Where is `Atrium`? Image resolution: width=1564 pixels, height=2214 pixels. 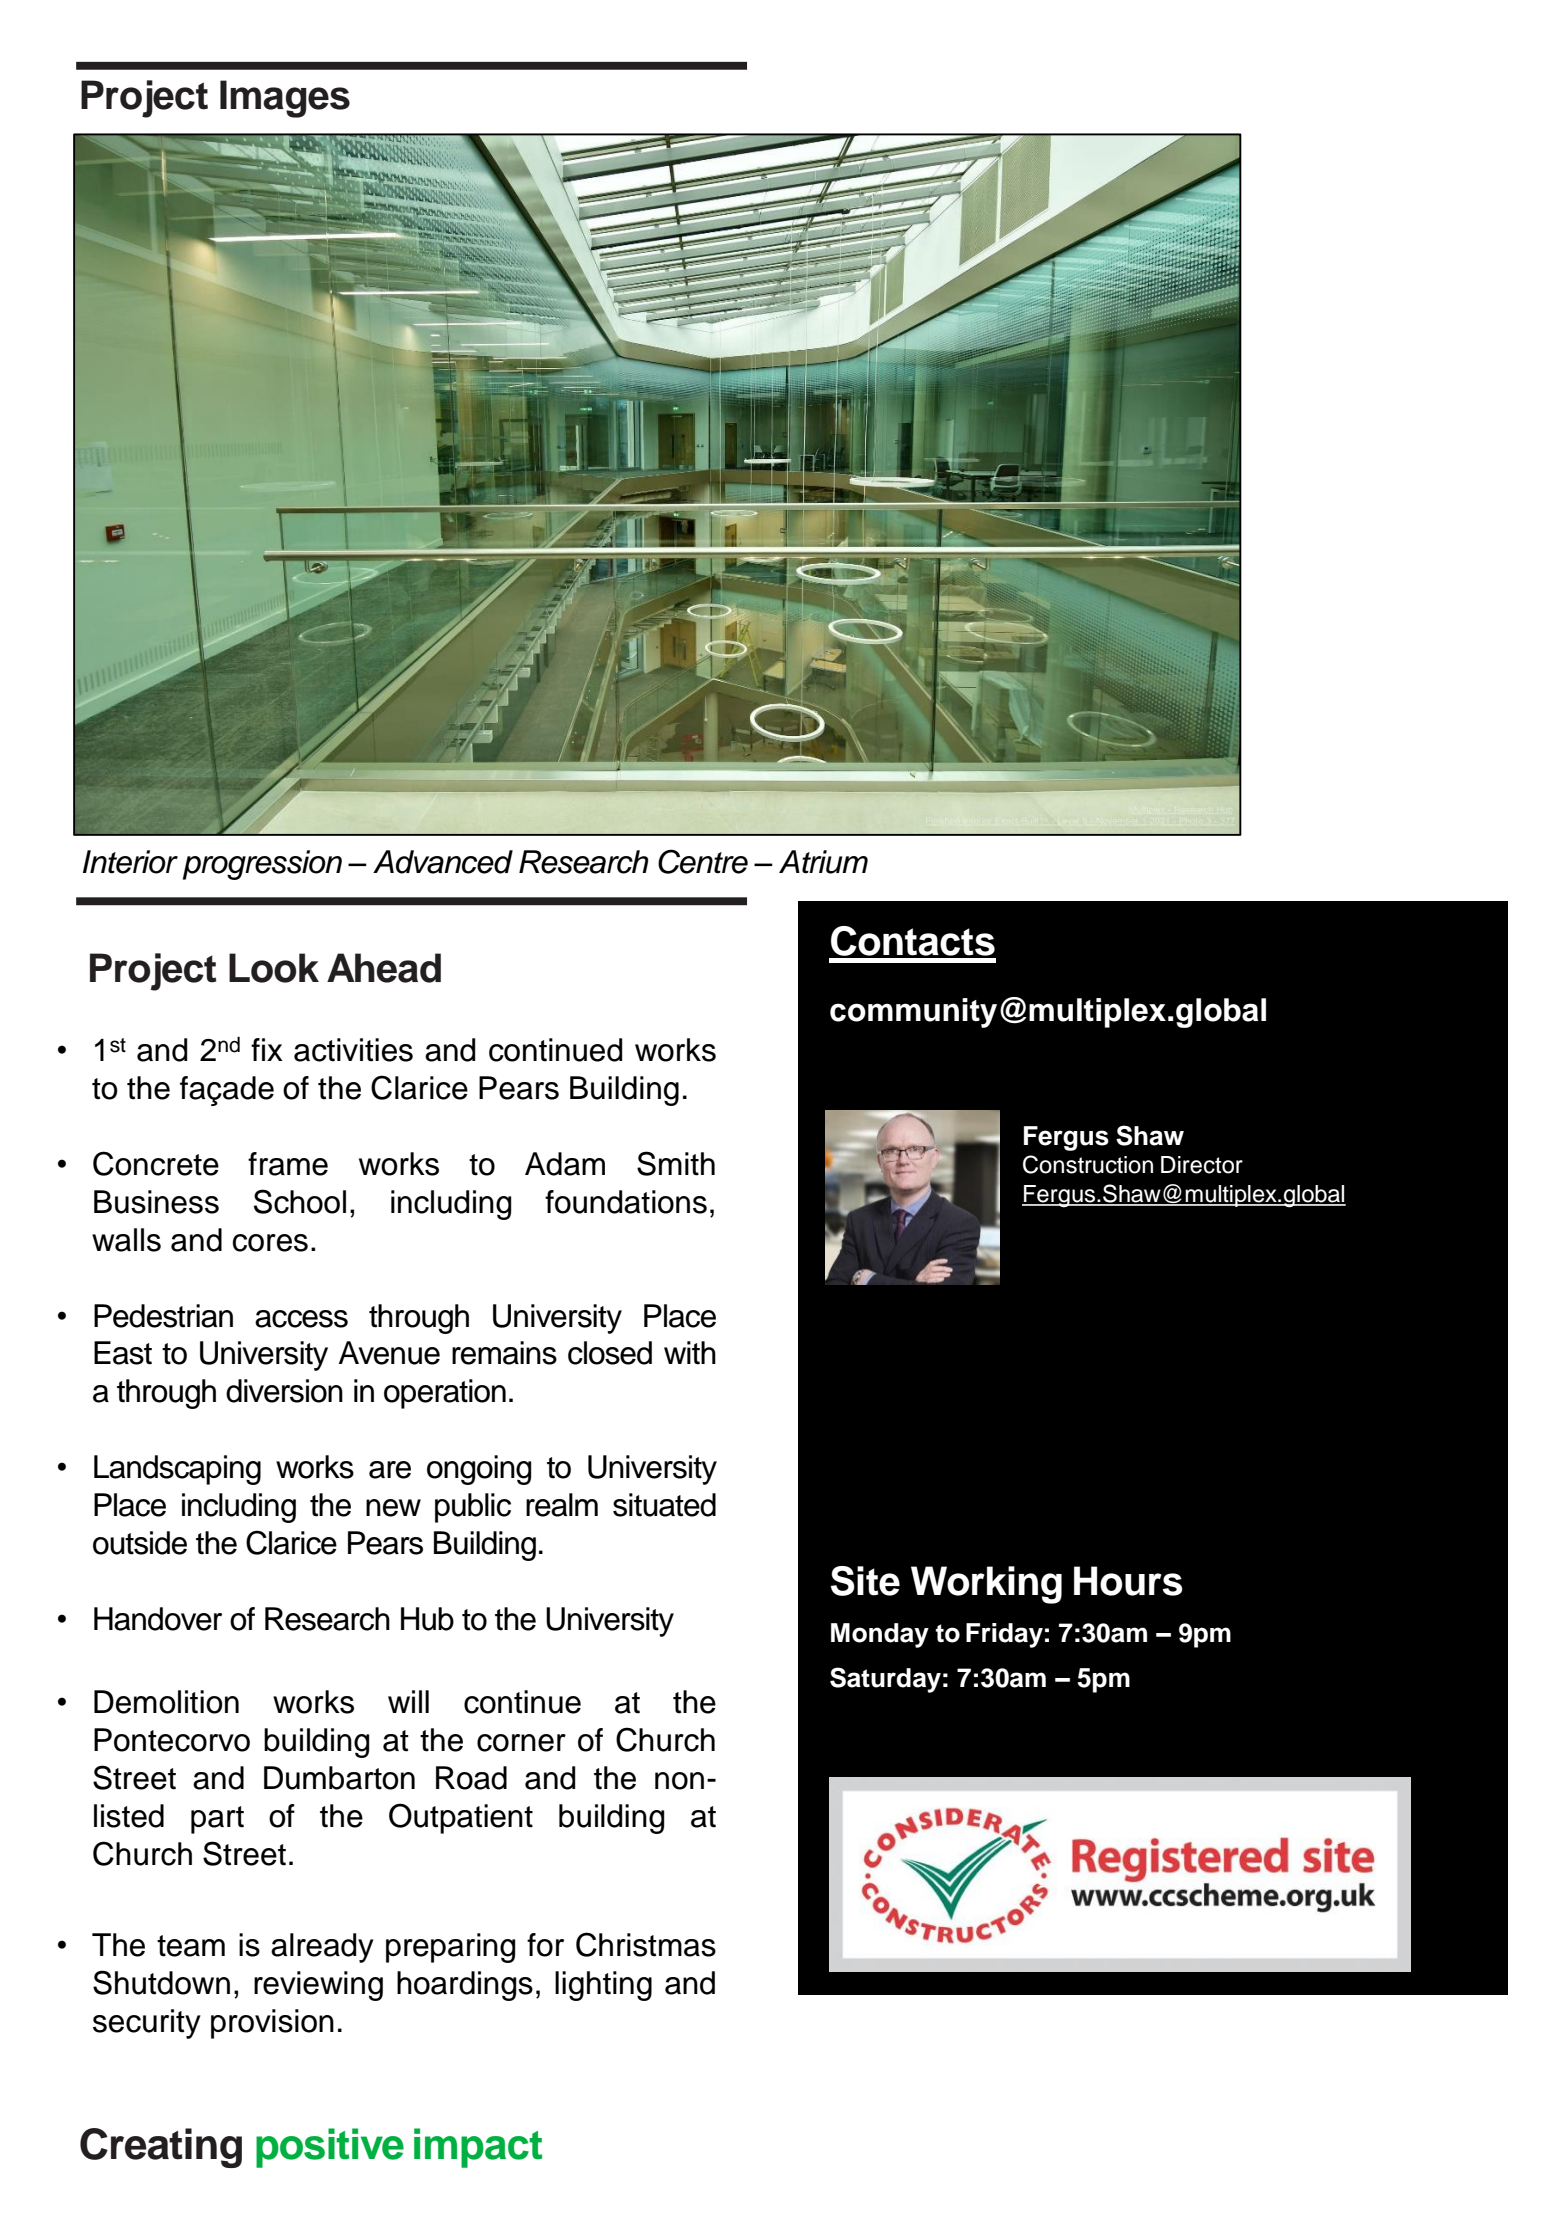 Atrium is located at coordinates (823, 862).
